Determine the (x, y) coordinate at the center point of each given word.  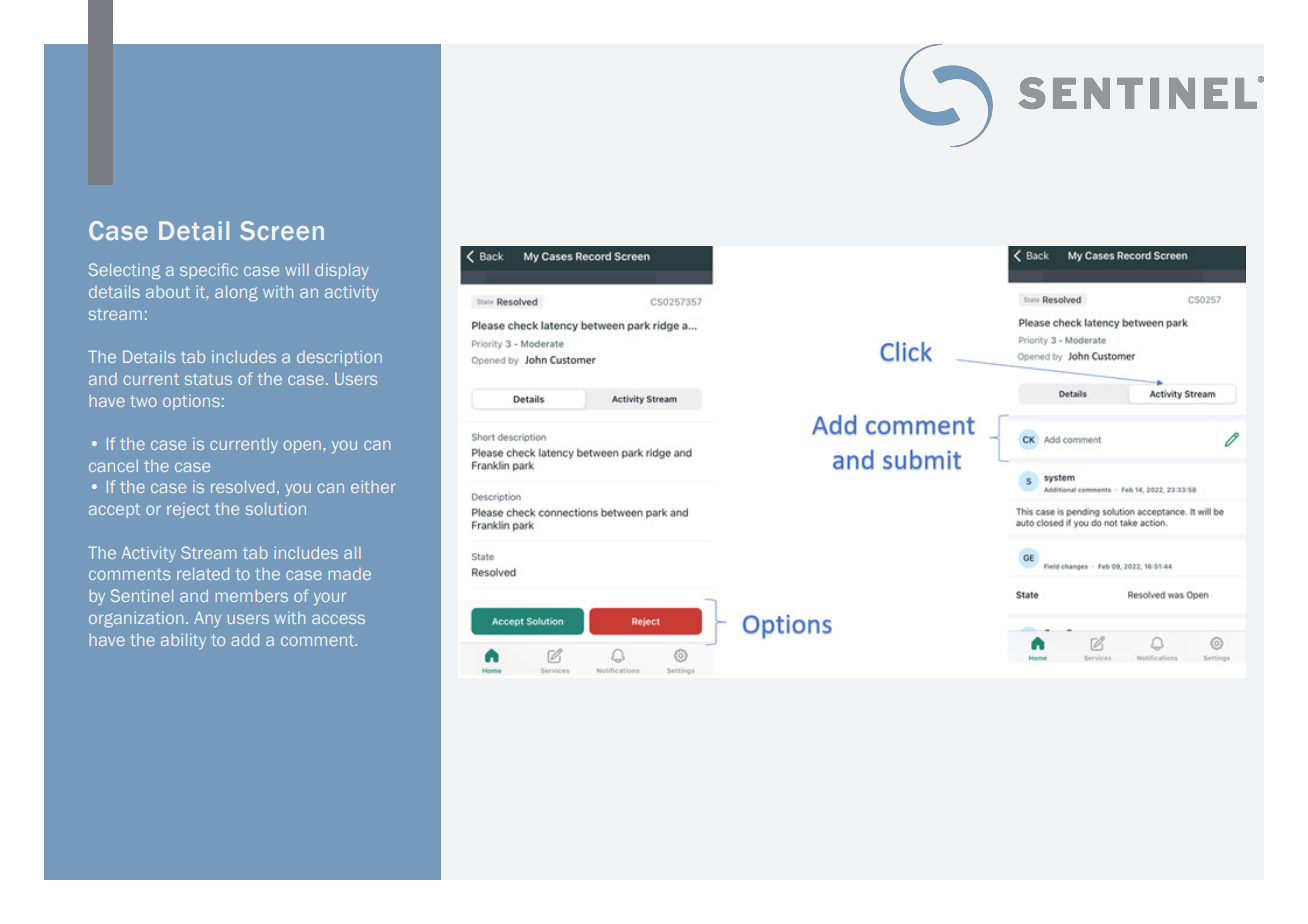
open (302, 446)
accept (114, 511)
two (143, 401)
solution (276, 509)
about (168, 292)
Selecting (124, 271)
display (342, 271)
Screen (282, 230)
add (245, 640)
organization (136, 619)
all (352, 553)
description (339, 358)
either (373, 487)
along (236, 293)
